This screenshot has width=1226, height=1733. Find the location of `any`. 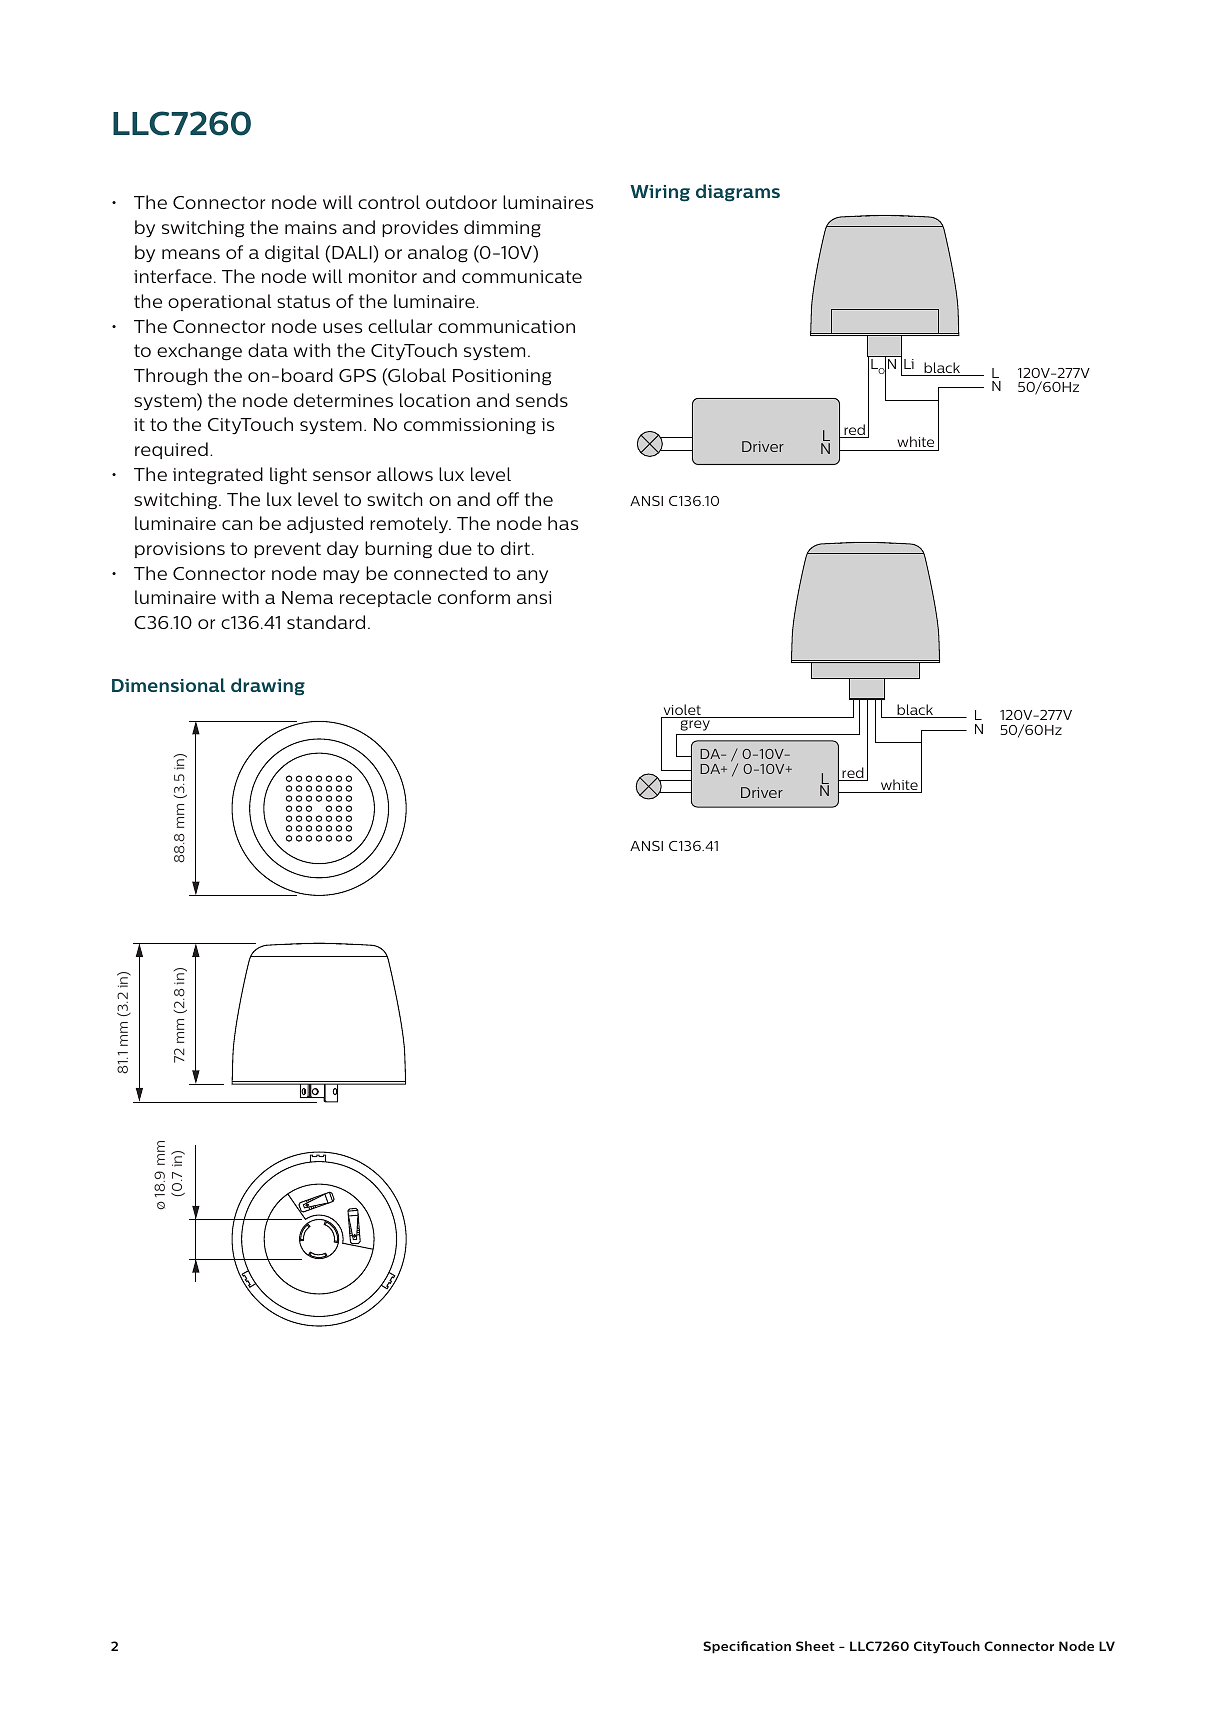

any is located at coordinates (532, 576).
